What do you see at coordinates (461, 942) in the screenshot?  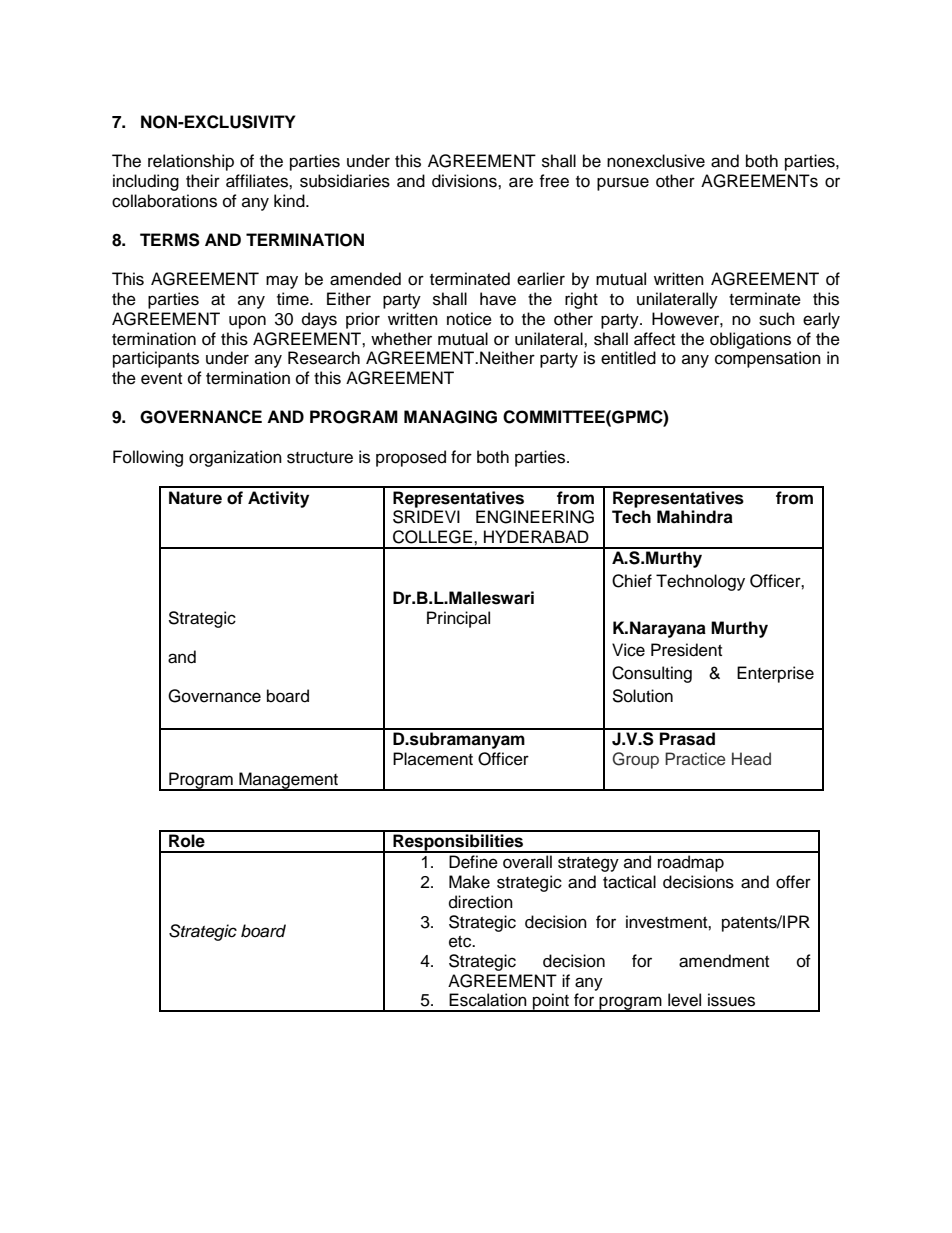 I see `etc` at bounding box center [461, 942].
